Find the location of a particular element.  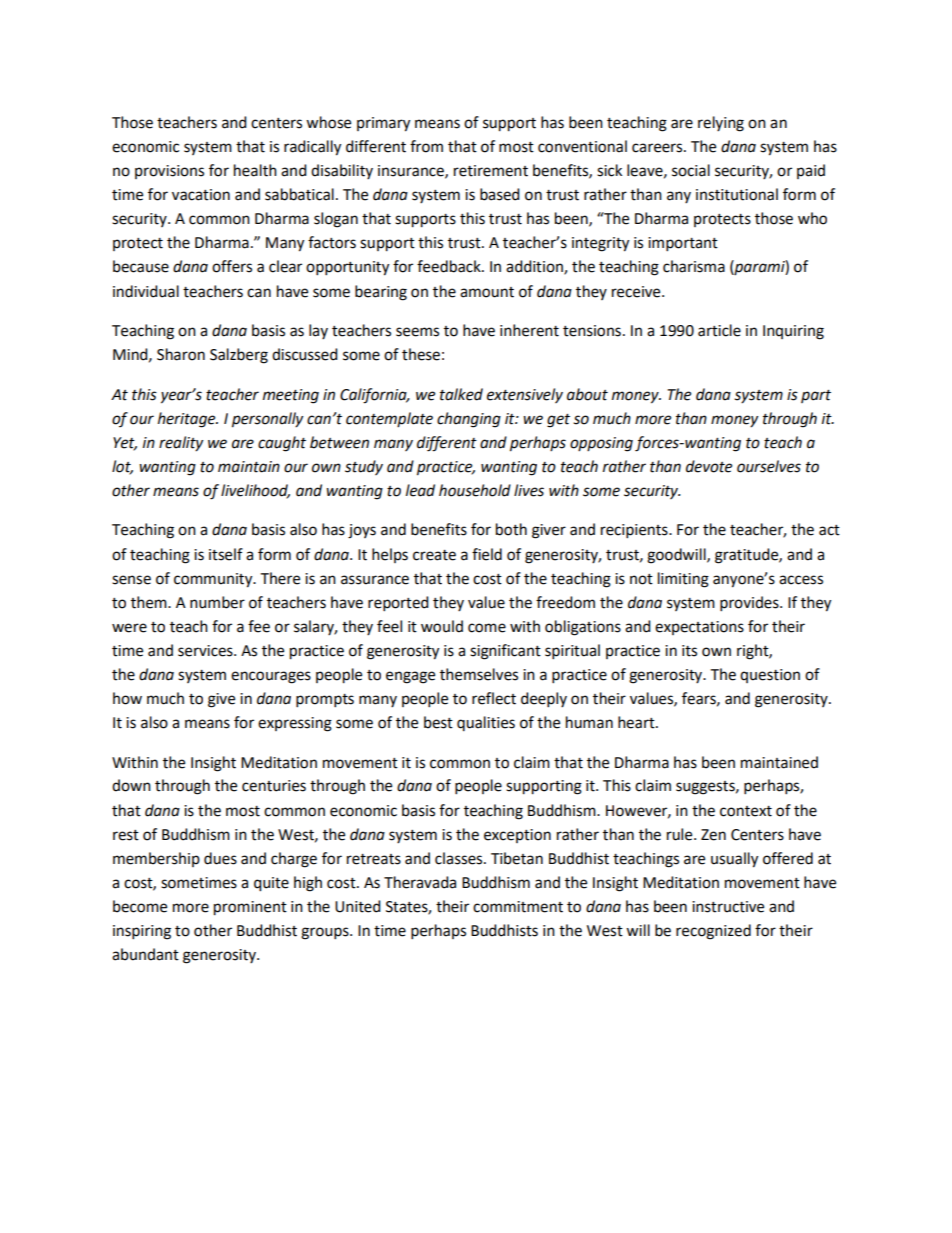

services is located at coordinates (206, 651).
